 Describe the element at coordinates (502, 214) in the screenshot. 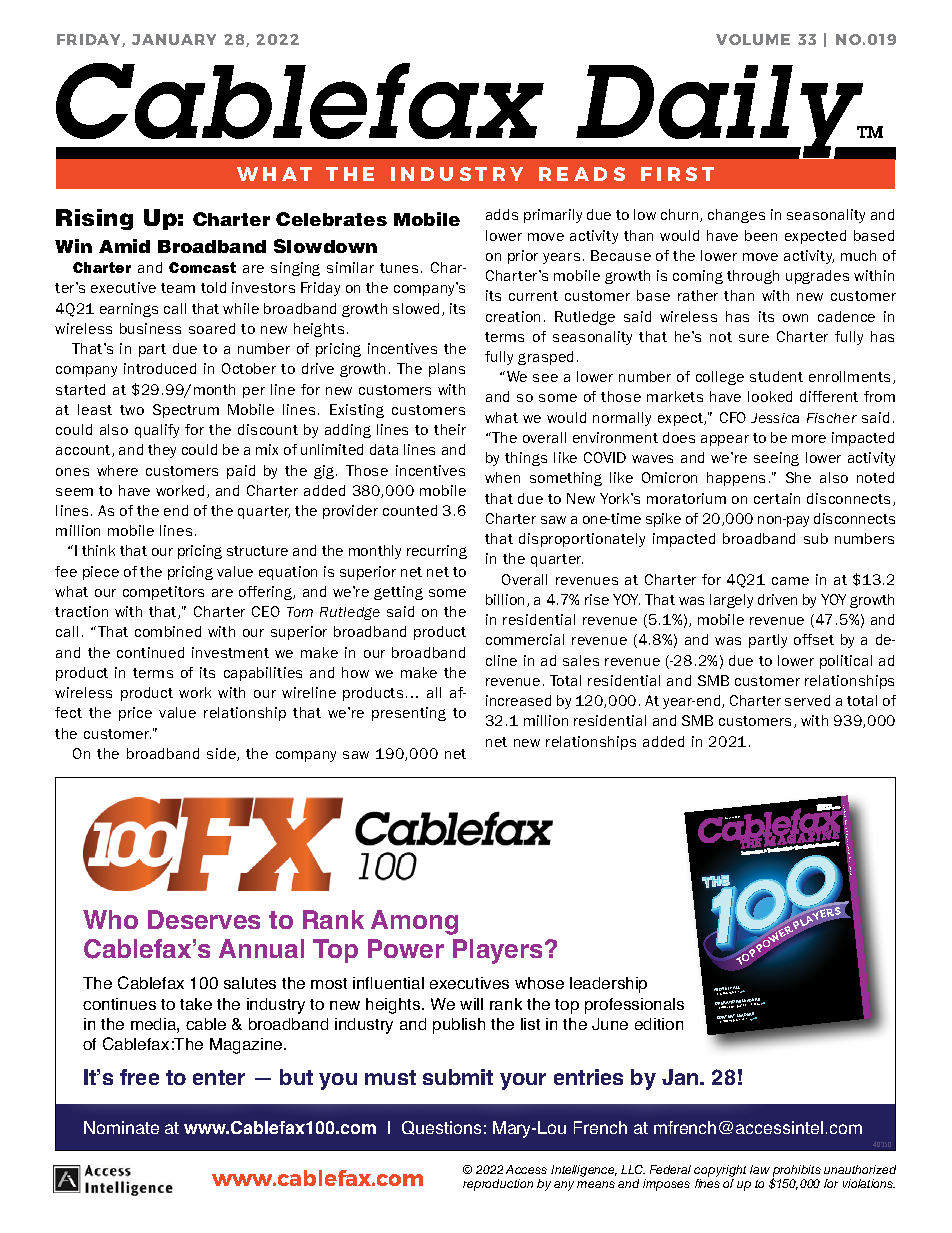

I see `adds` at that location.
